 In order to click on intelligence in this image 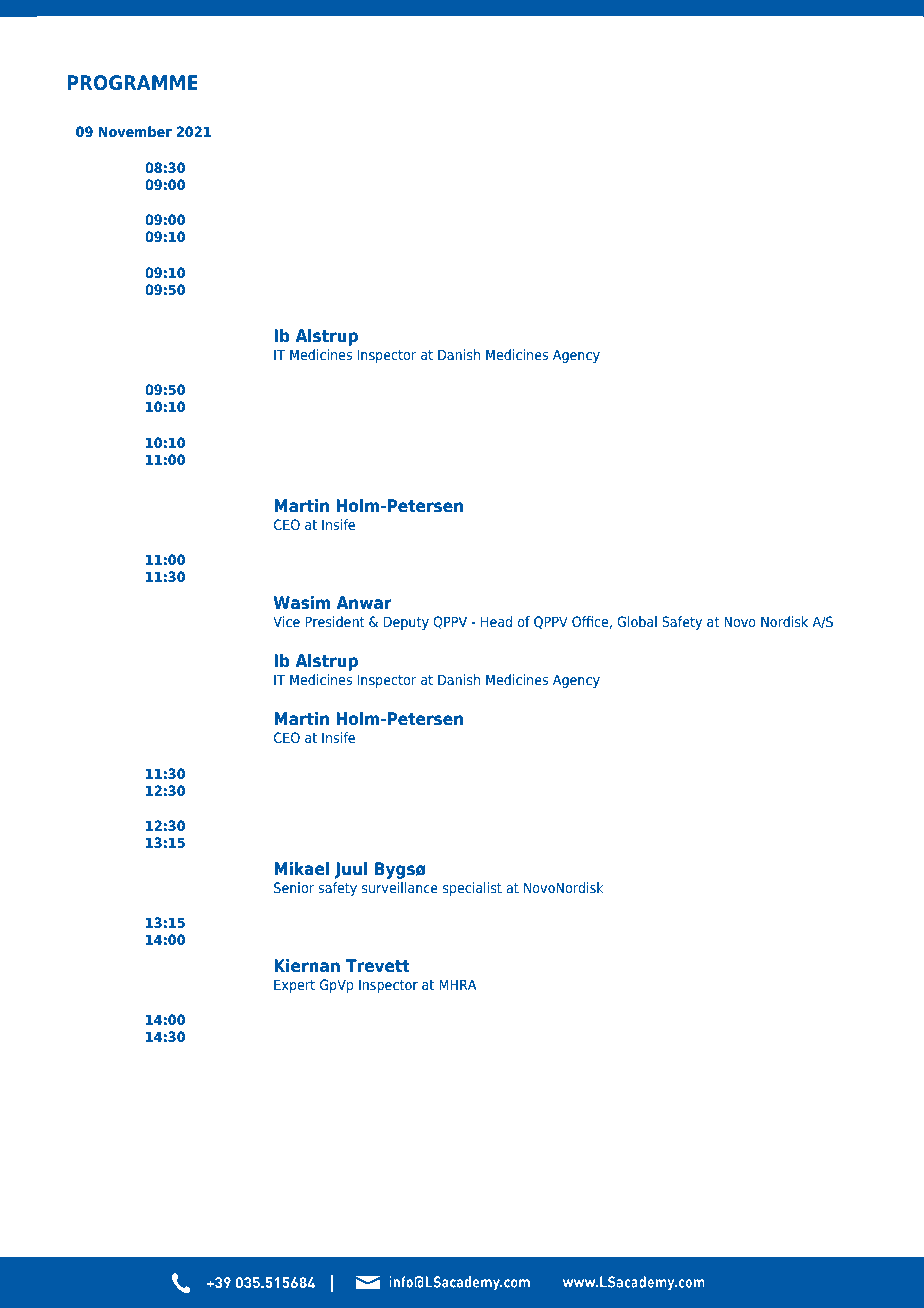, I will do `click(744, 446)`.
